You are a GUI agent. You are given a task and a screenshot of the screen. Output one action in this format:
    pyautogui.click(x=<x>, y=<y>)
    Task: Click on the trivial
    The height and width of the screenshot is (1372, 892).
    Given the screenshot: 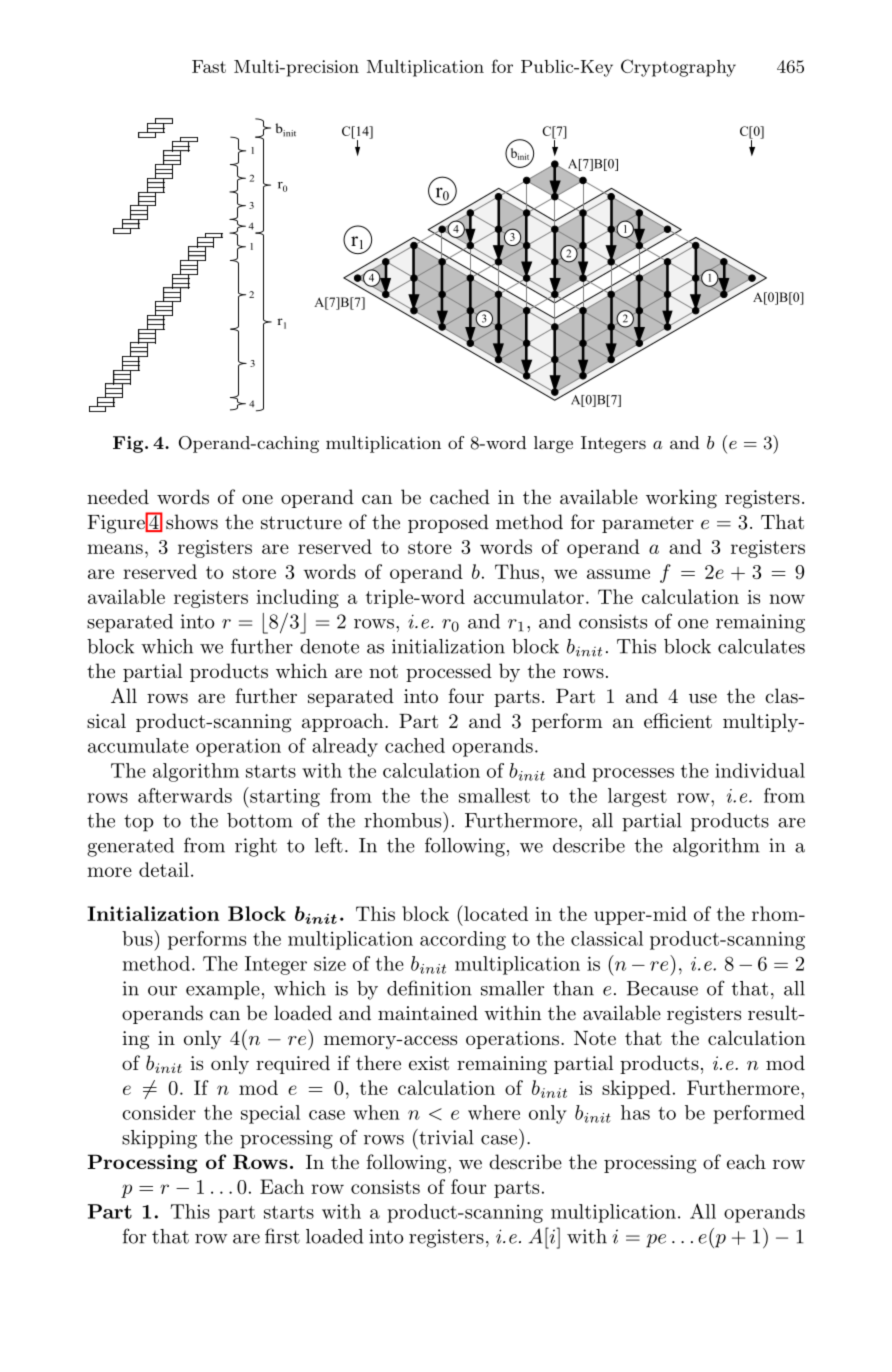 What is the action you would take?
    pyautogui.click(x=445, y=1137)
